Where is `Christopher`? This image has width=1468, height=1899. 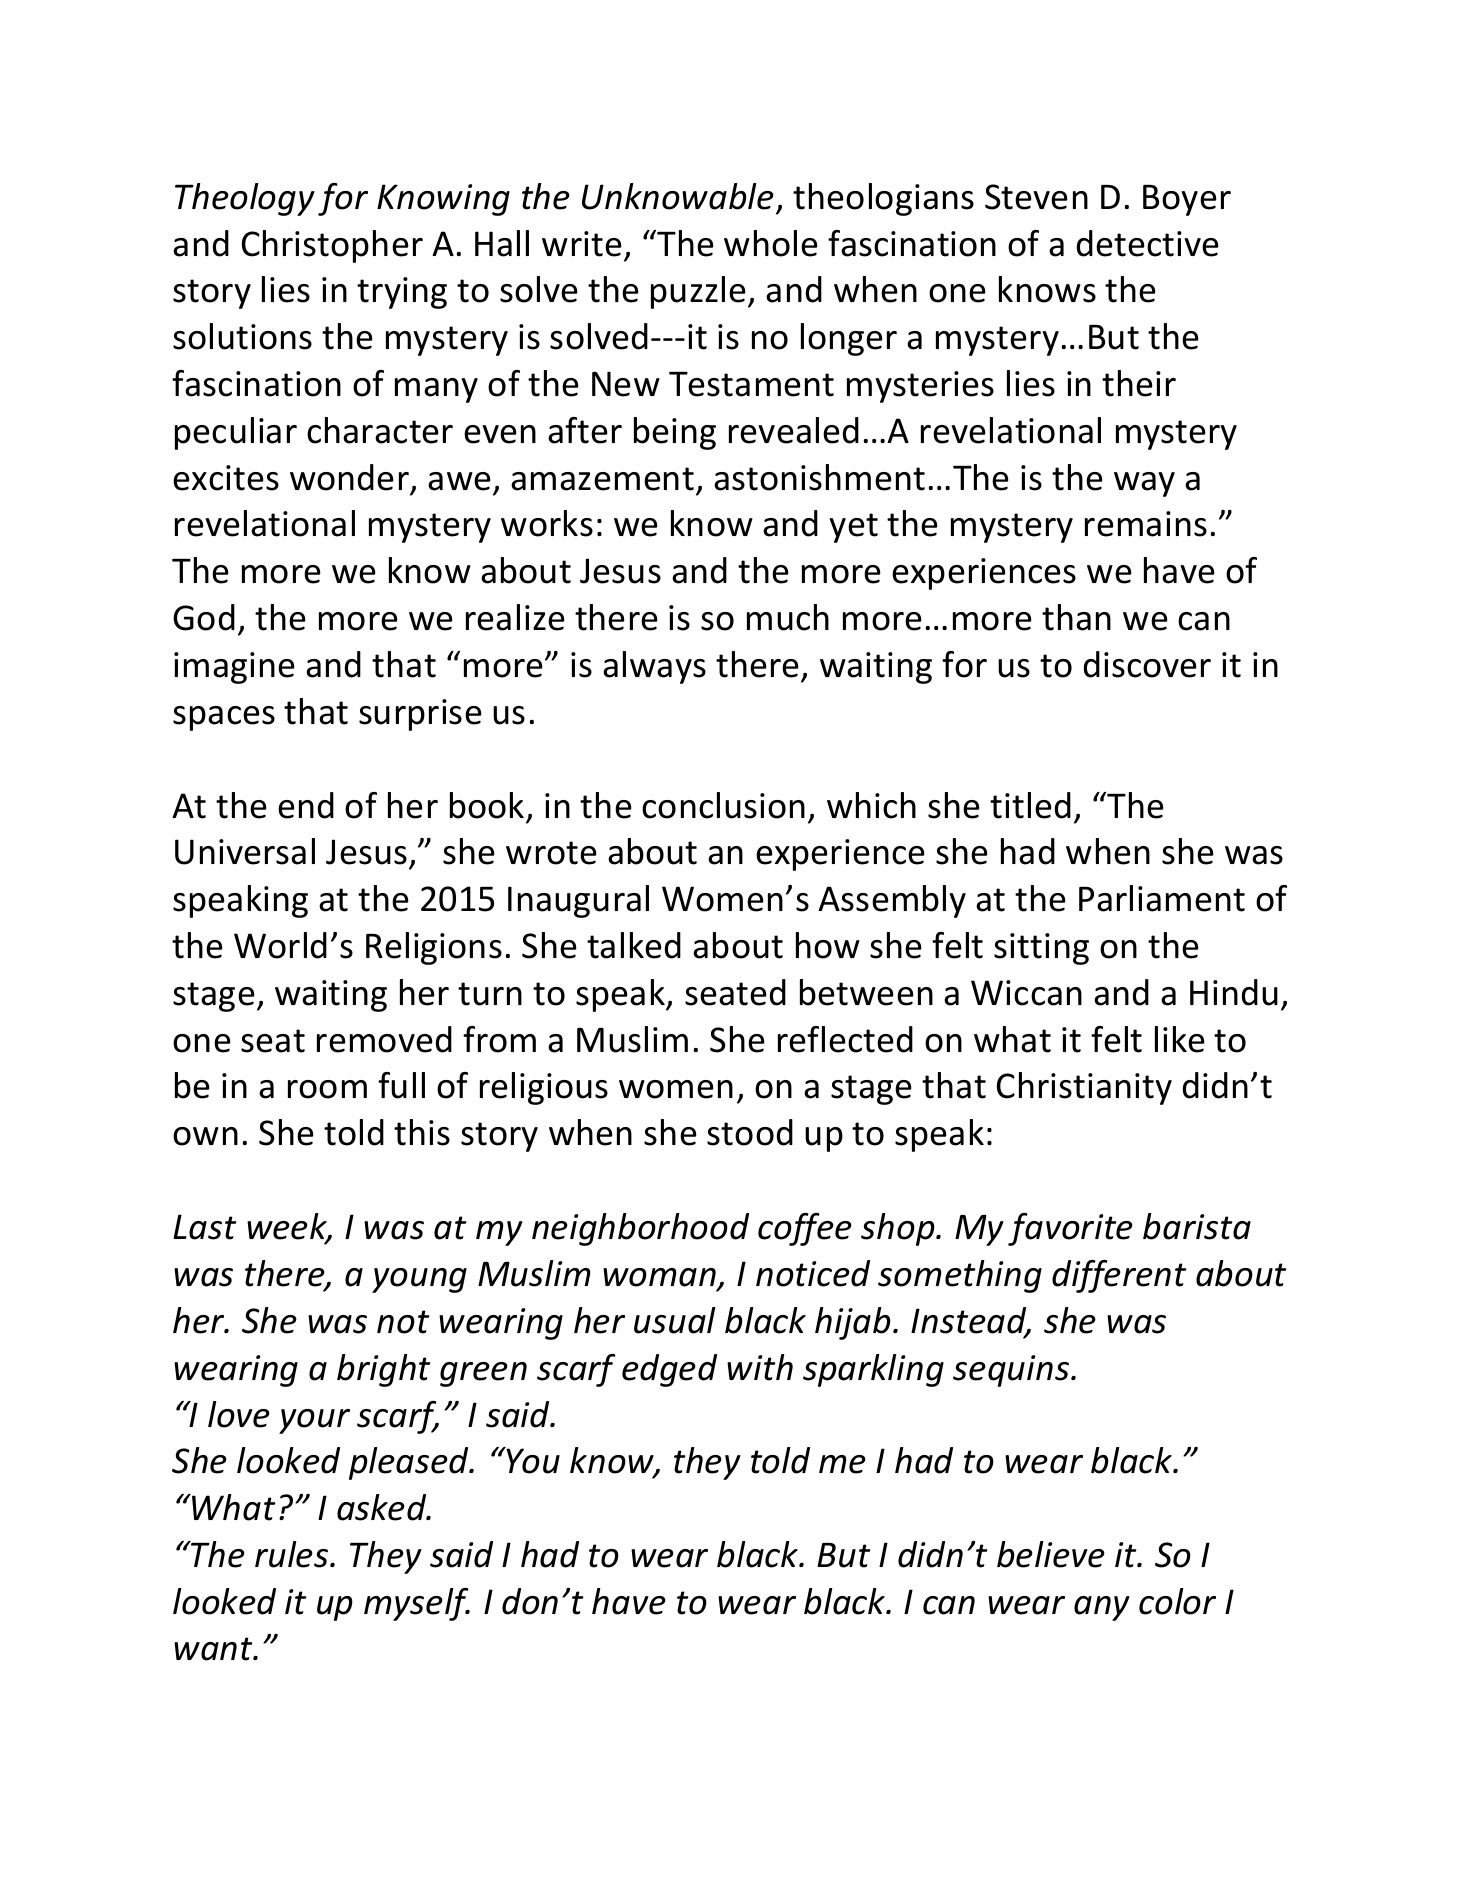 Christopher is located at coordinates (332, 246).
